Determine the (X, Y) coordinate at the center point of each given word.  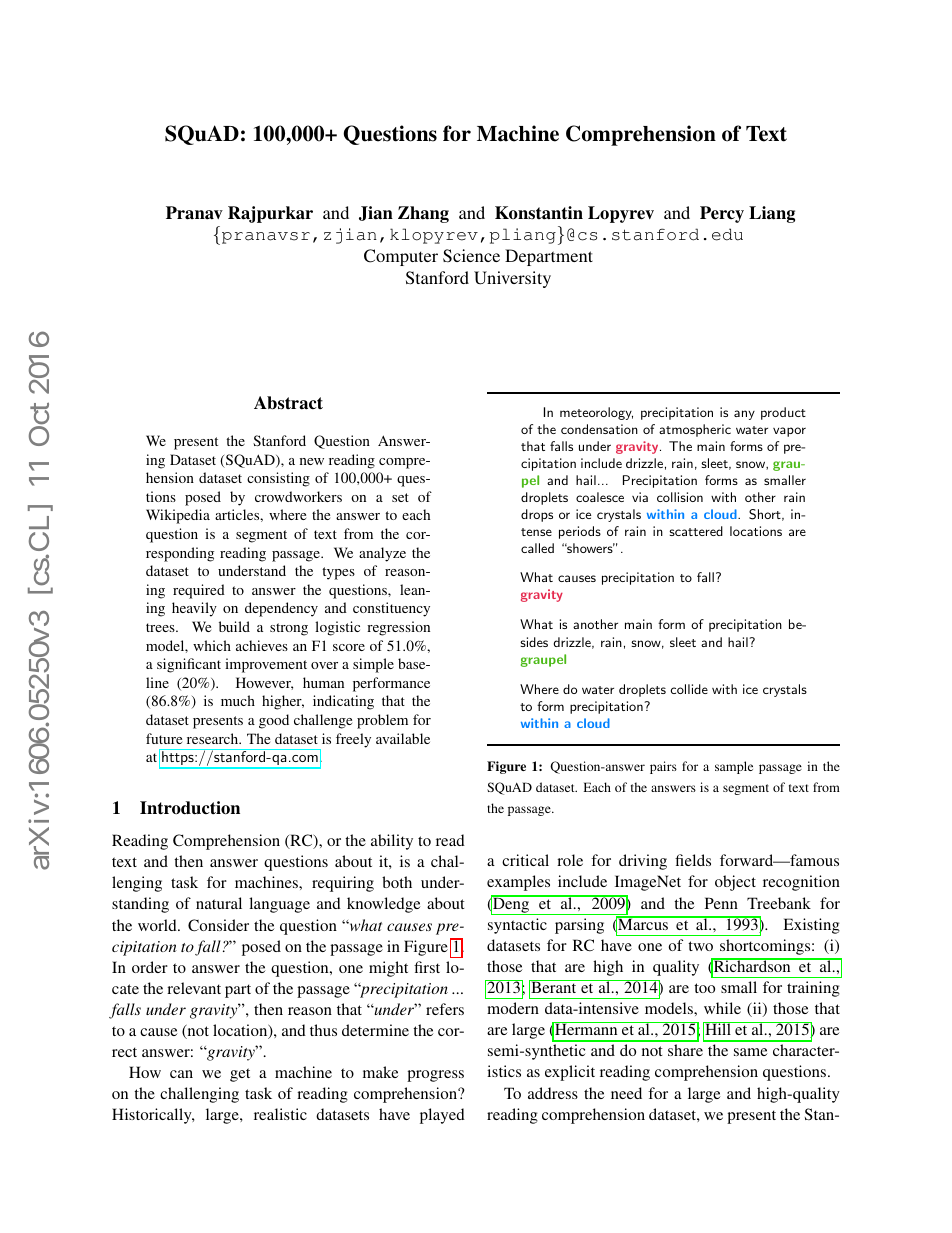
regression (398, 628)
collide (689, 689)
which (212, 645)
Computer (401, 257)
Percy (722, 214)
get (240, 1075)
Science (471, 256)
